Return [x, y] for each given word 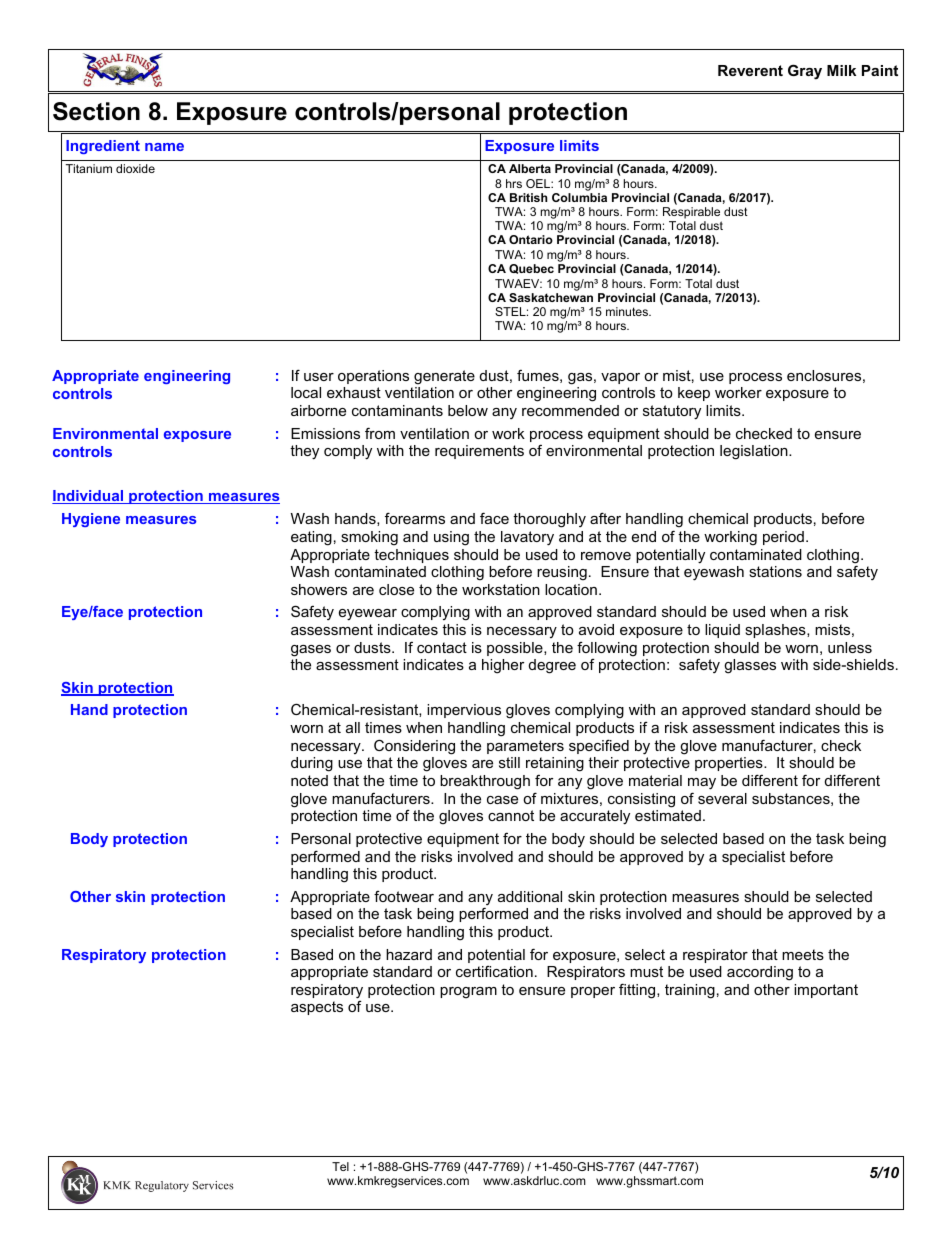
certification [494, 971]
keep [694, 394]
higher [503, 666]
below [468, 410]
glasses [750, 666]
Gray [805, 72]
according [760, 973]
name [164, 147]
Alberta [530, 168]
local [306, 392]
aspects [317, 1008]
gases [311, 651]
